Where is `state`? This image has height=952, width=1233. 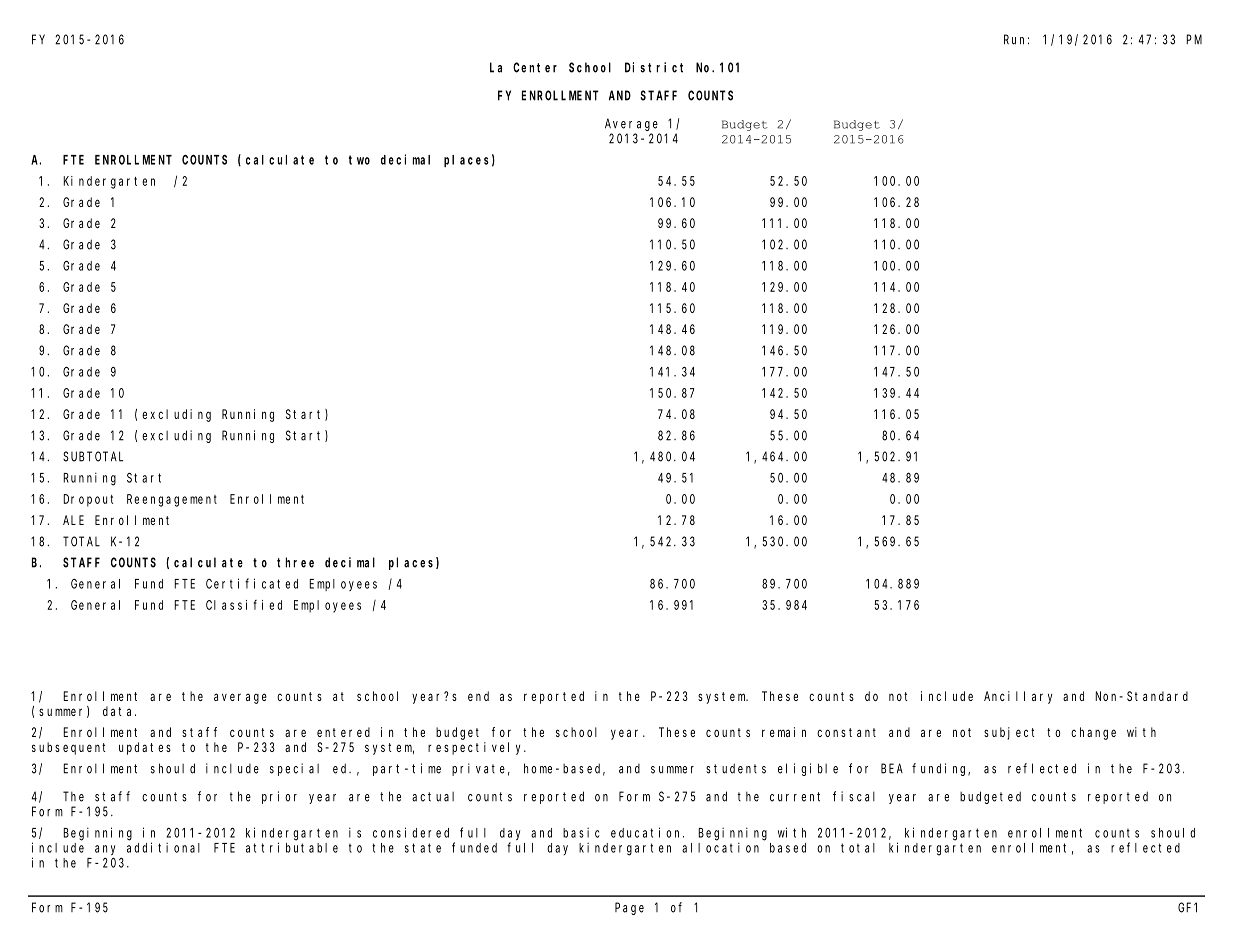 state is located at coordinates (423, 848).
